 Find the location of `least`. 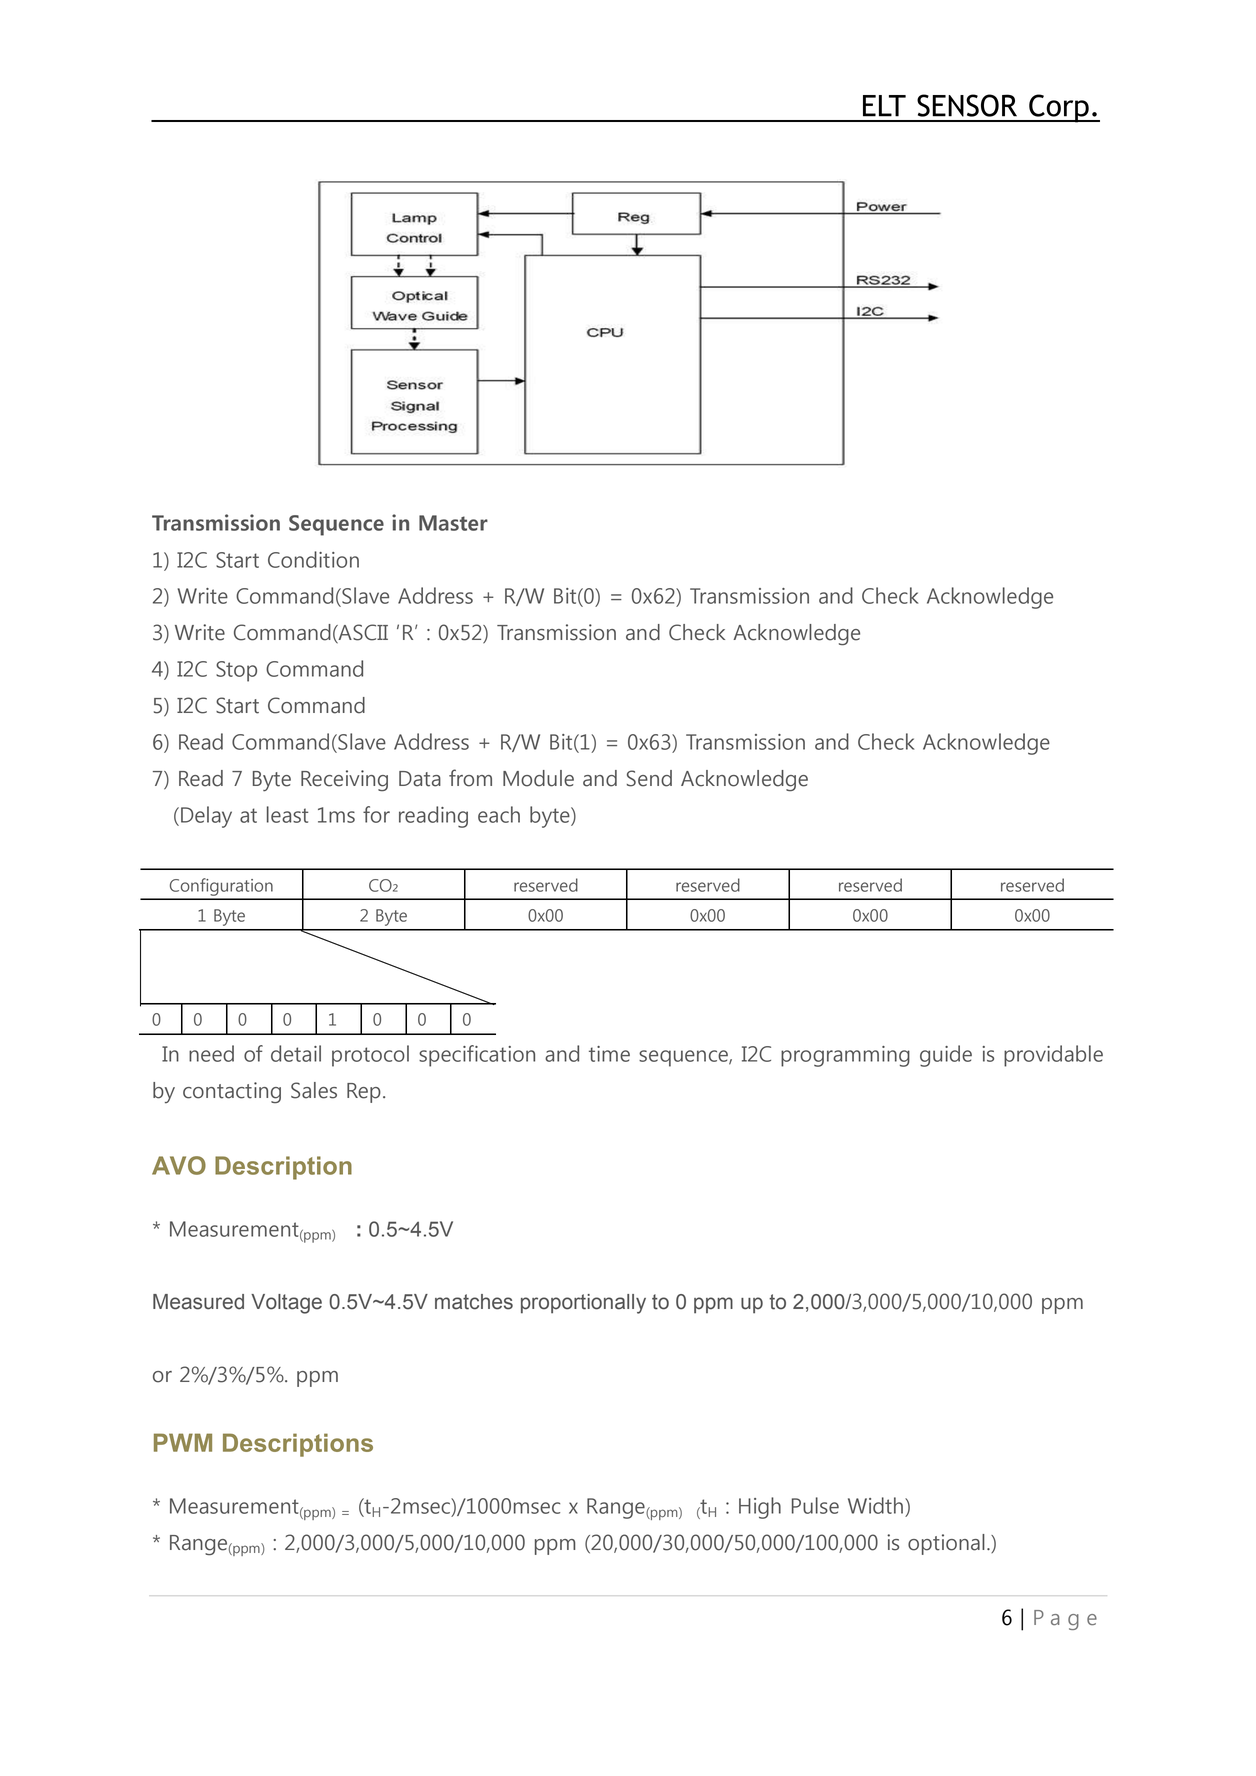

least is located at coordinates (287, 814).
